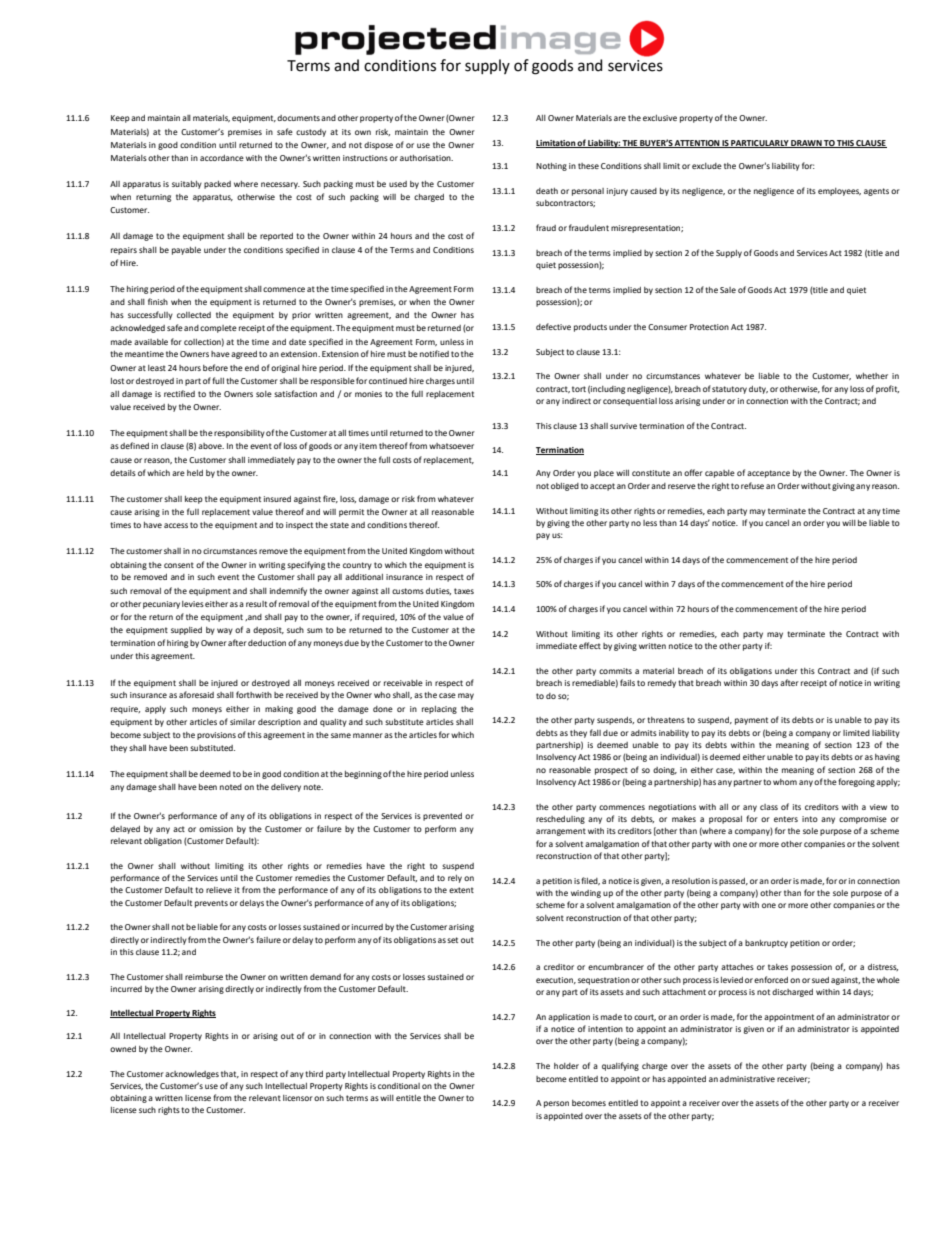 This page has height=1233, width=952. I want to click on refuse, so click(752, 485).
